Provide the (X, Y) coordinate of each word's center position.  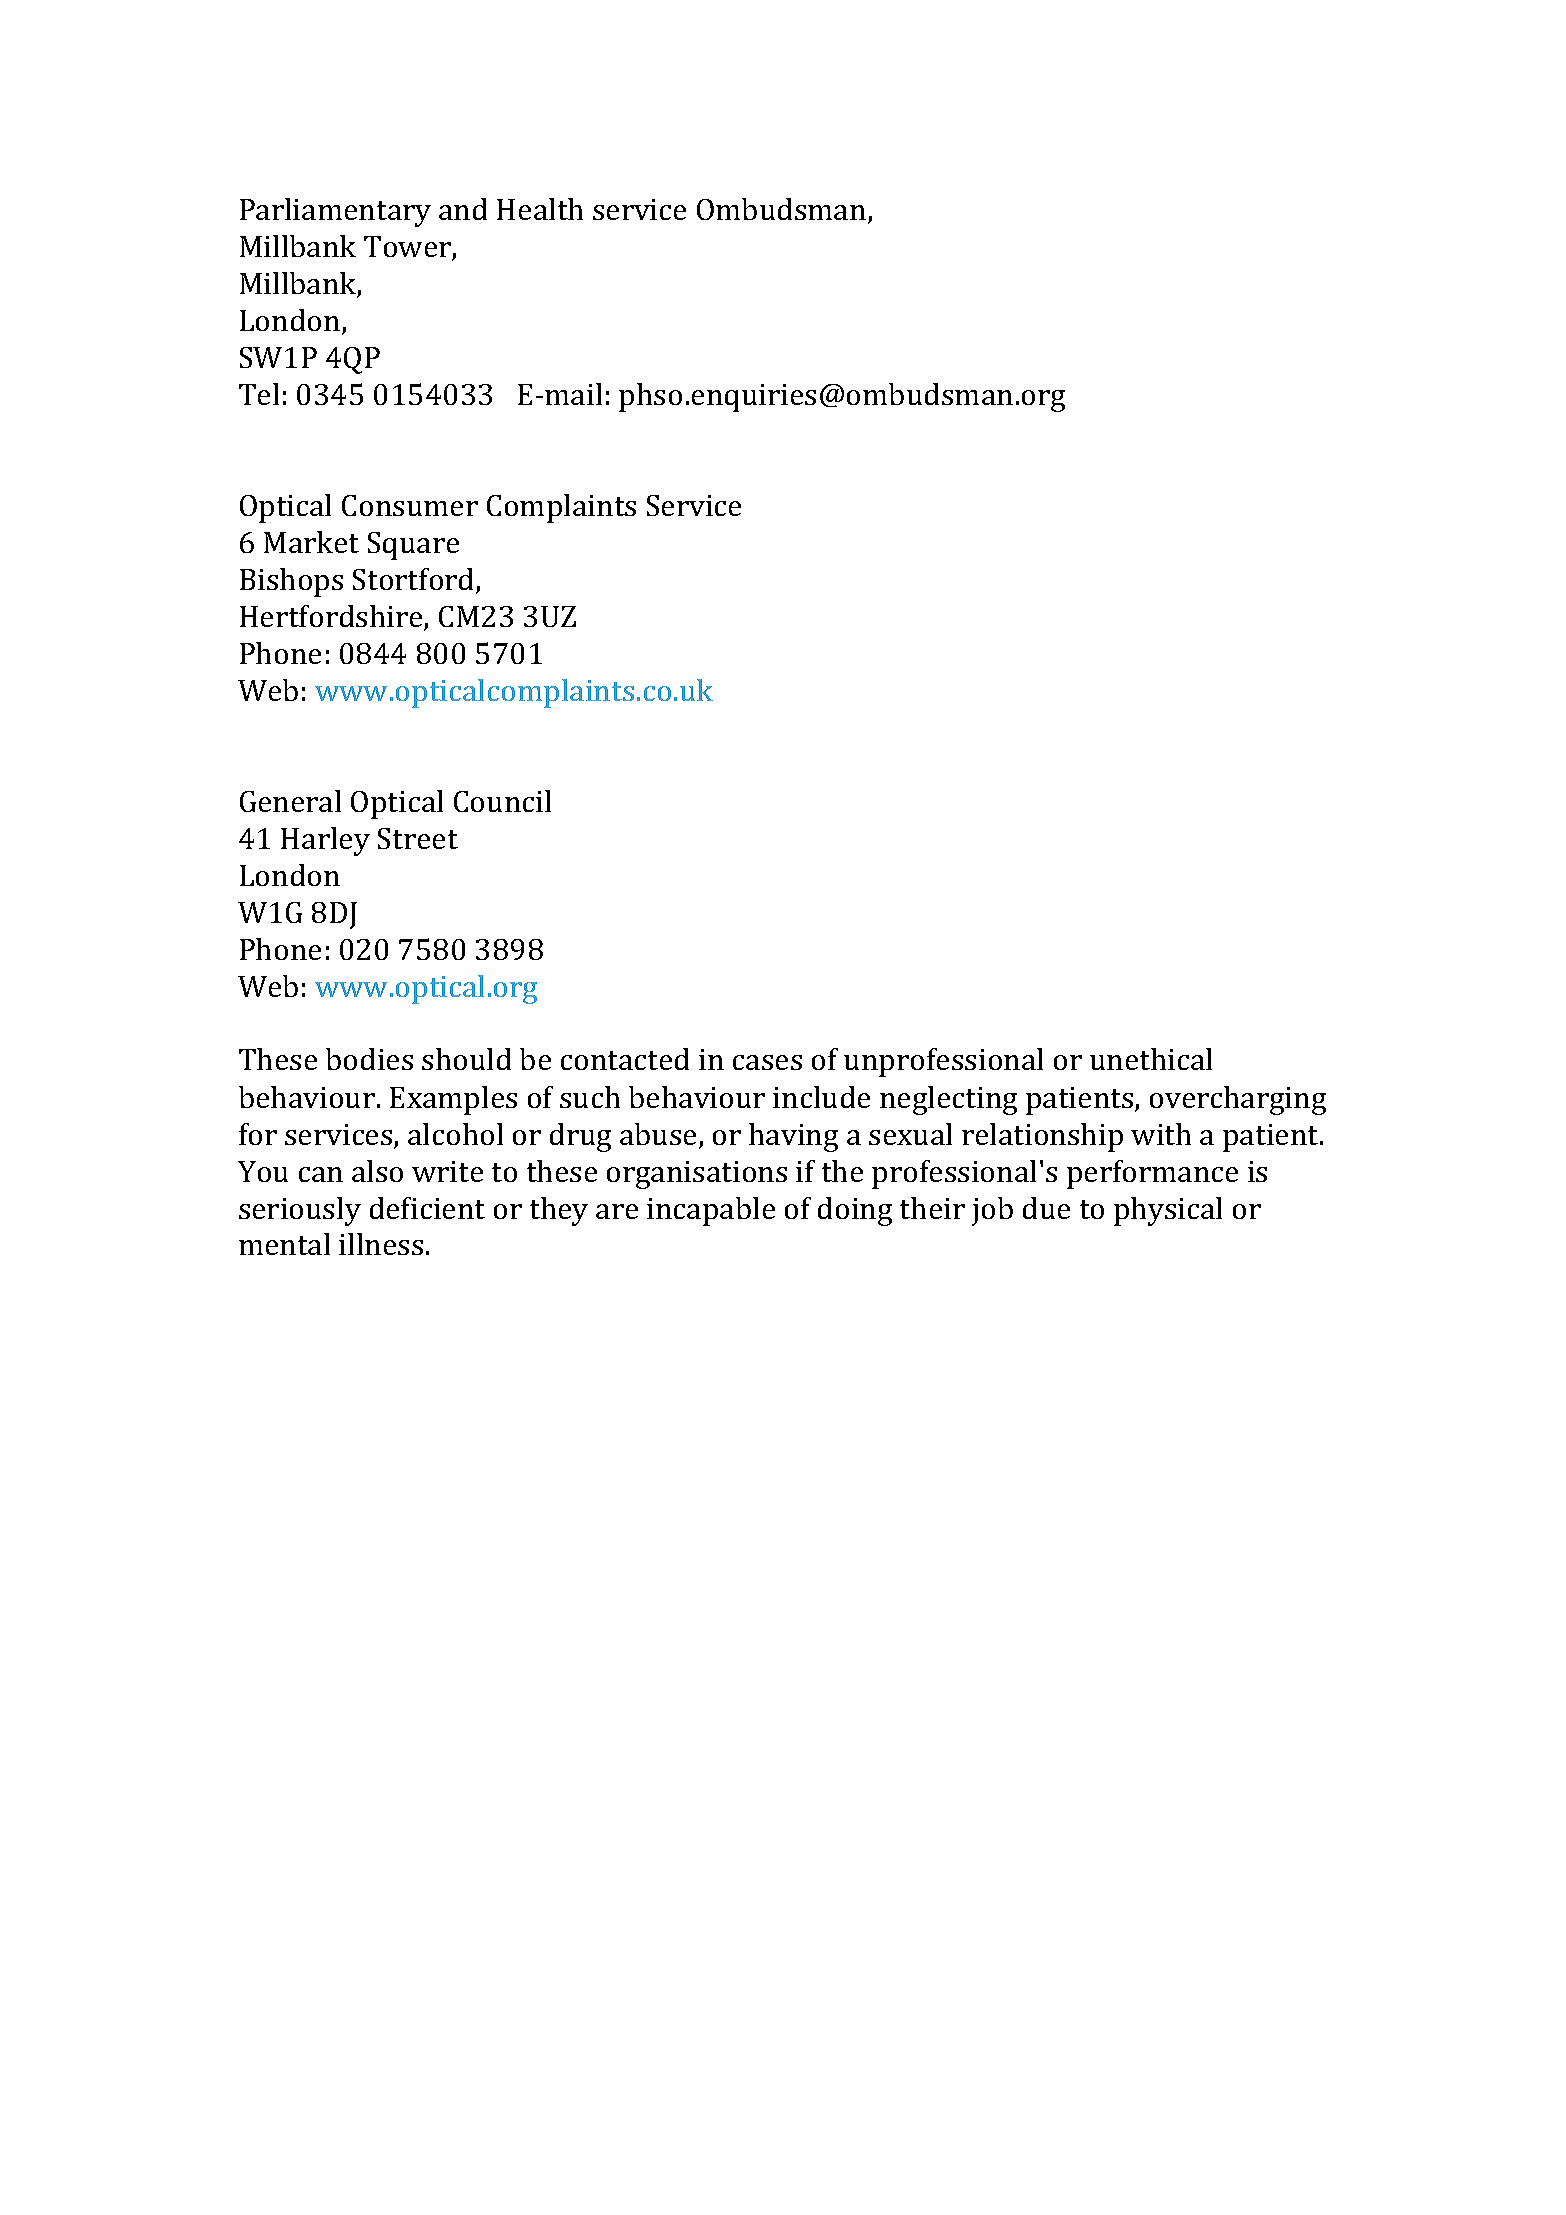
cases (767, 1062)
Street (418, 838)
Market (311, 542)
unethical (1151, 1059)
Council (502, 801)
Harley (325, 841)
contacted (625, 1059)
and (463, 209)
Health (540, 209)
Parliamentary (335, 212)
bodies (369, 1059)
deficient (427, 1208)
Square (413, 546)
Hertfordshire (332, 617)
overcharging (1238, 1100)
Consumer (410, 505)
